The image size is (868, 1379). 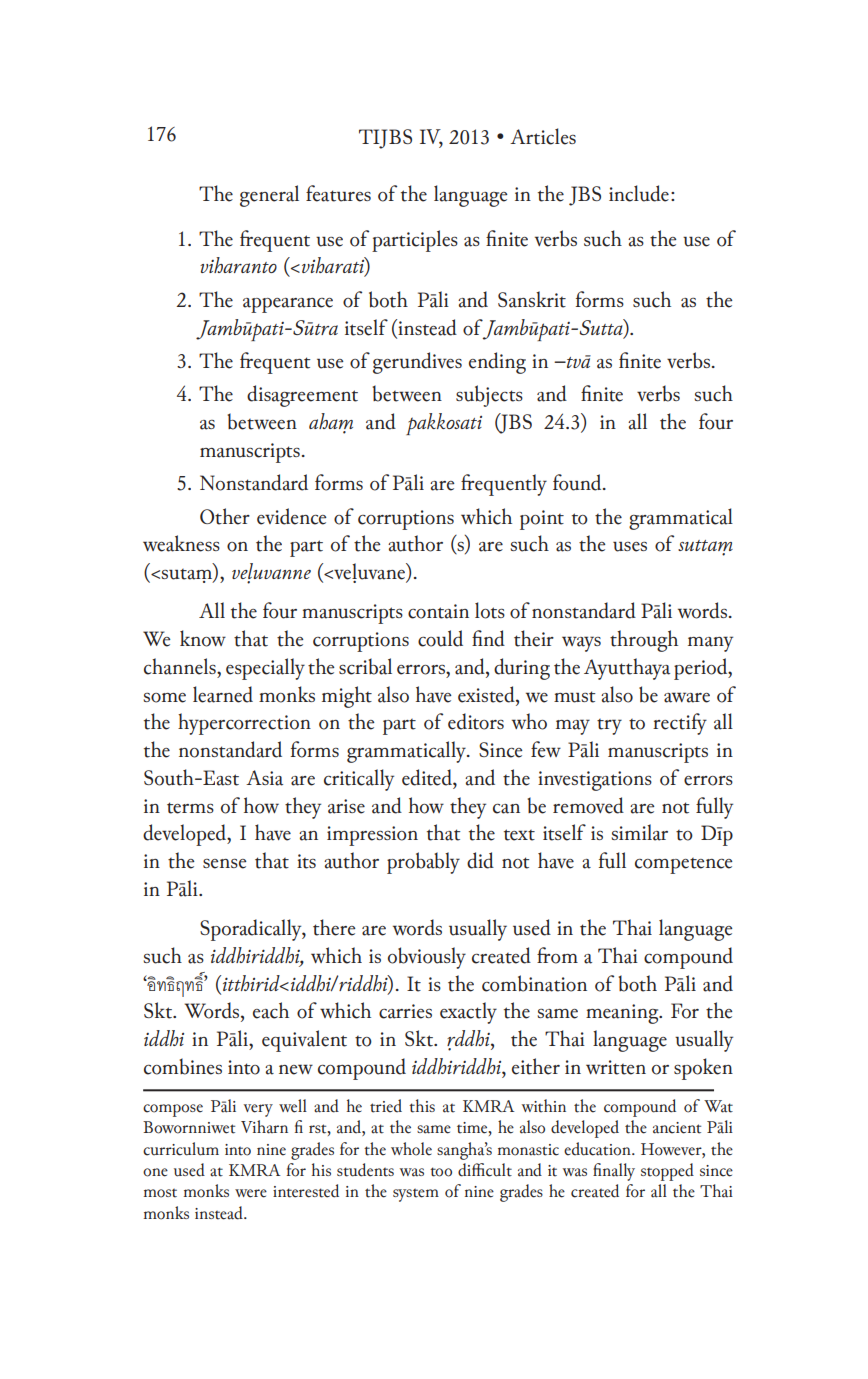 I want to click on learned, so click(x=223, y=694).
